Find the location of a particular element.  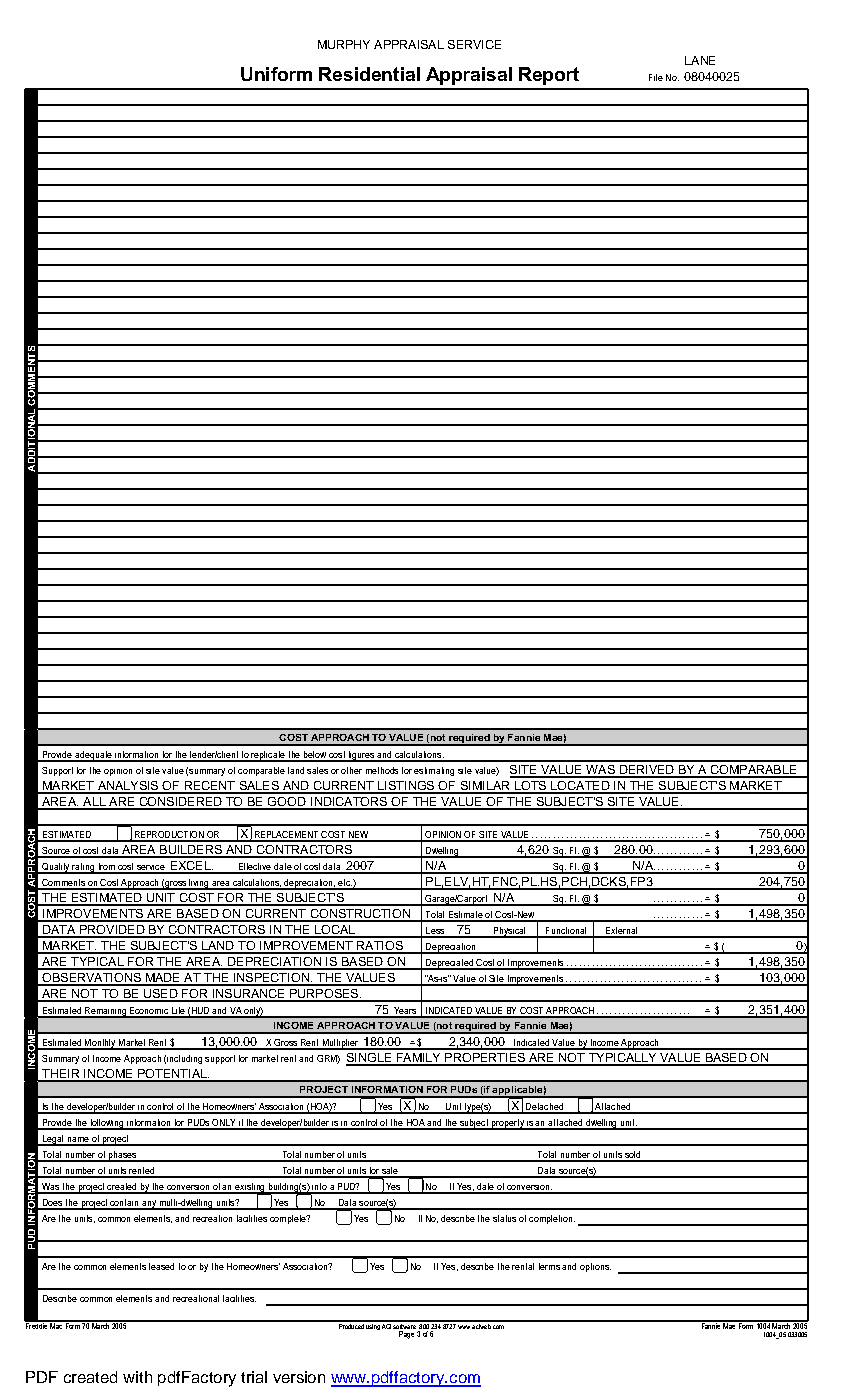

Residential is located at coordinates (369, 74).
